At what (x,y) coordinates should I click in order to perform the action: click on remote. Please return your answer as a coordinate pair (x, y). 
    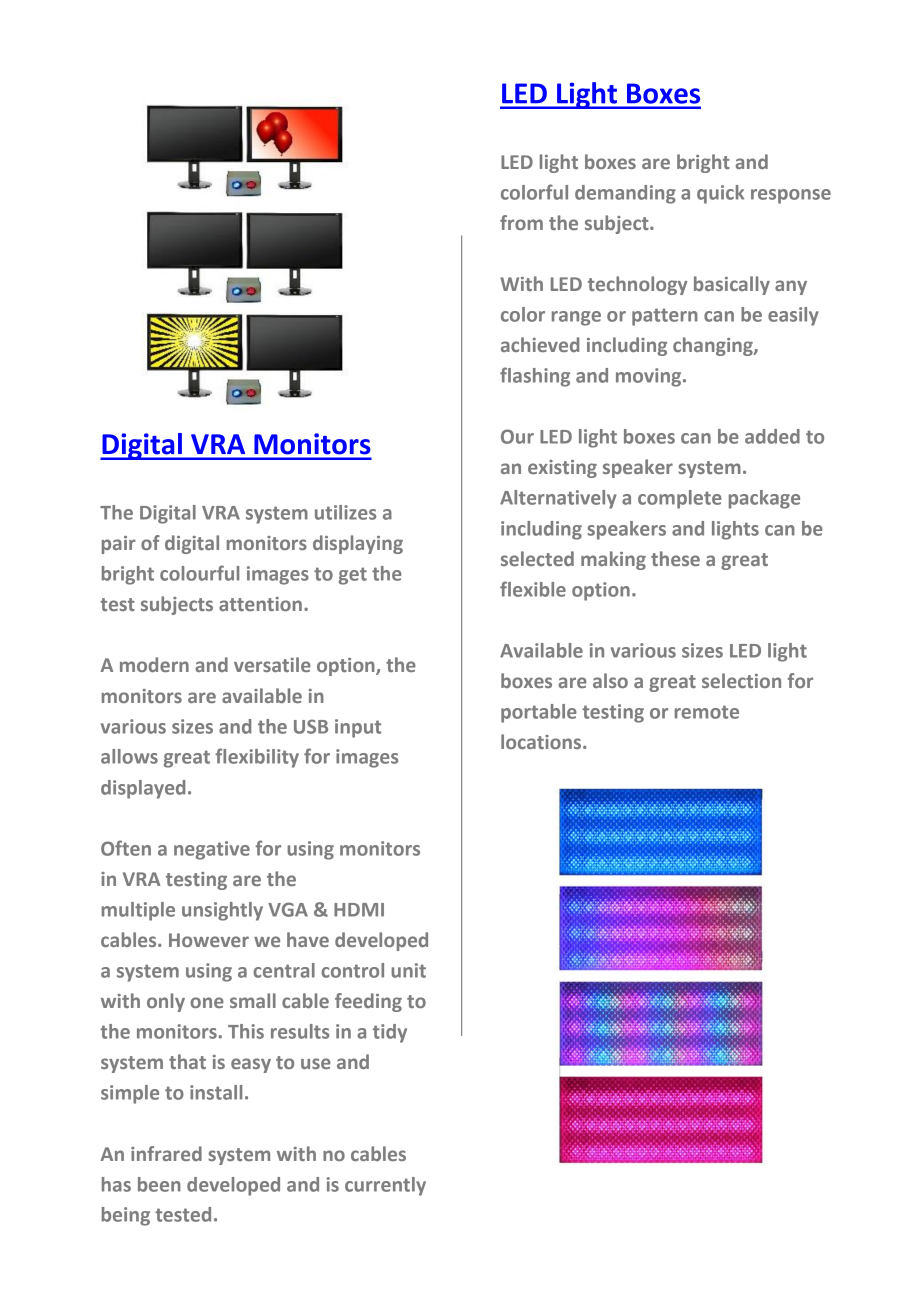
    Looking at the image, I should click on (707, 712).
